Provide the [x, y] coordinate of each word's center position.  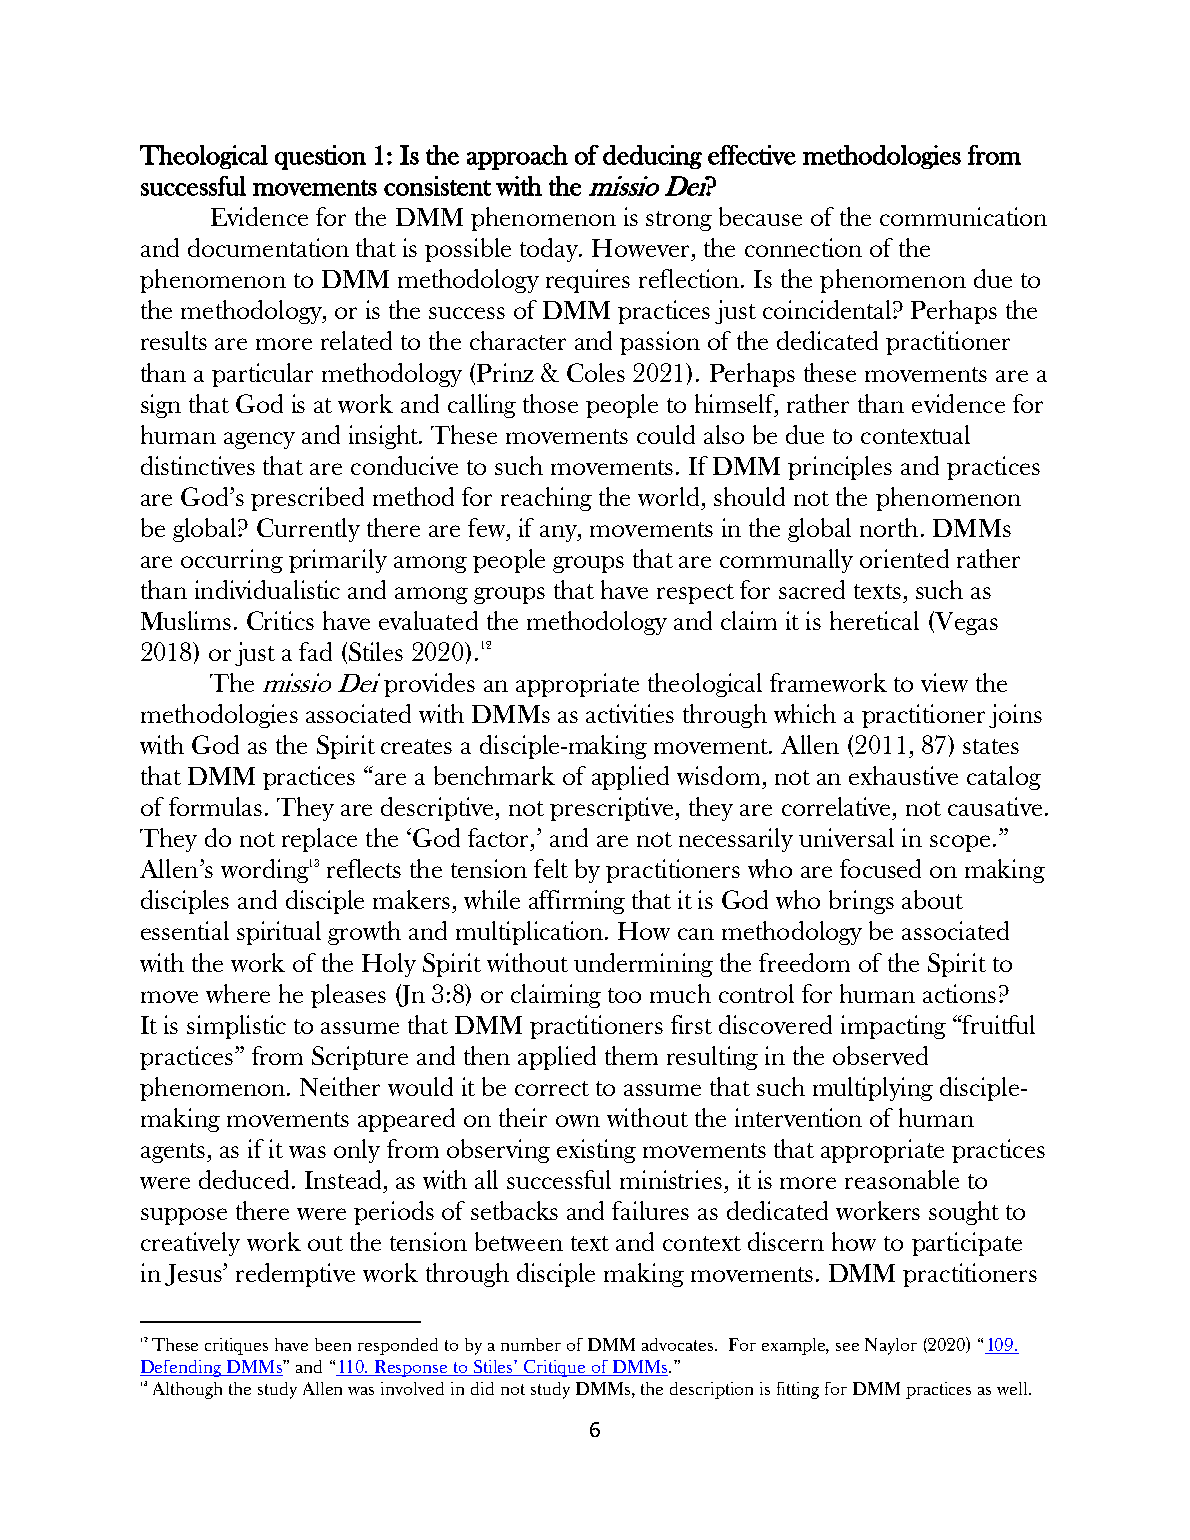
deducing [652, 157]
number [531, 1344]
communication [963, 216]
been [333, 1344]
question [320, 157]
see [847, 1347]
